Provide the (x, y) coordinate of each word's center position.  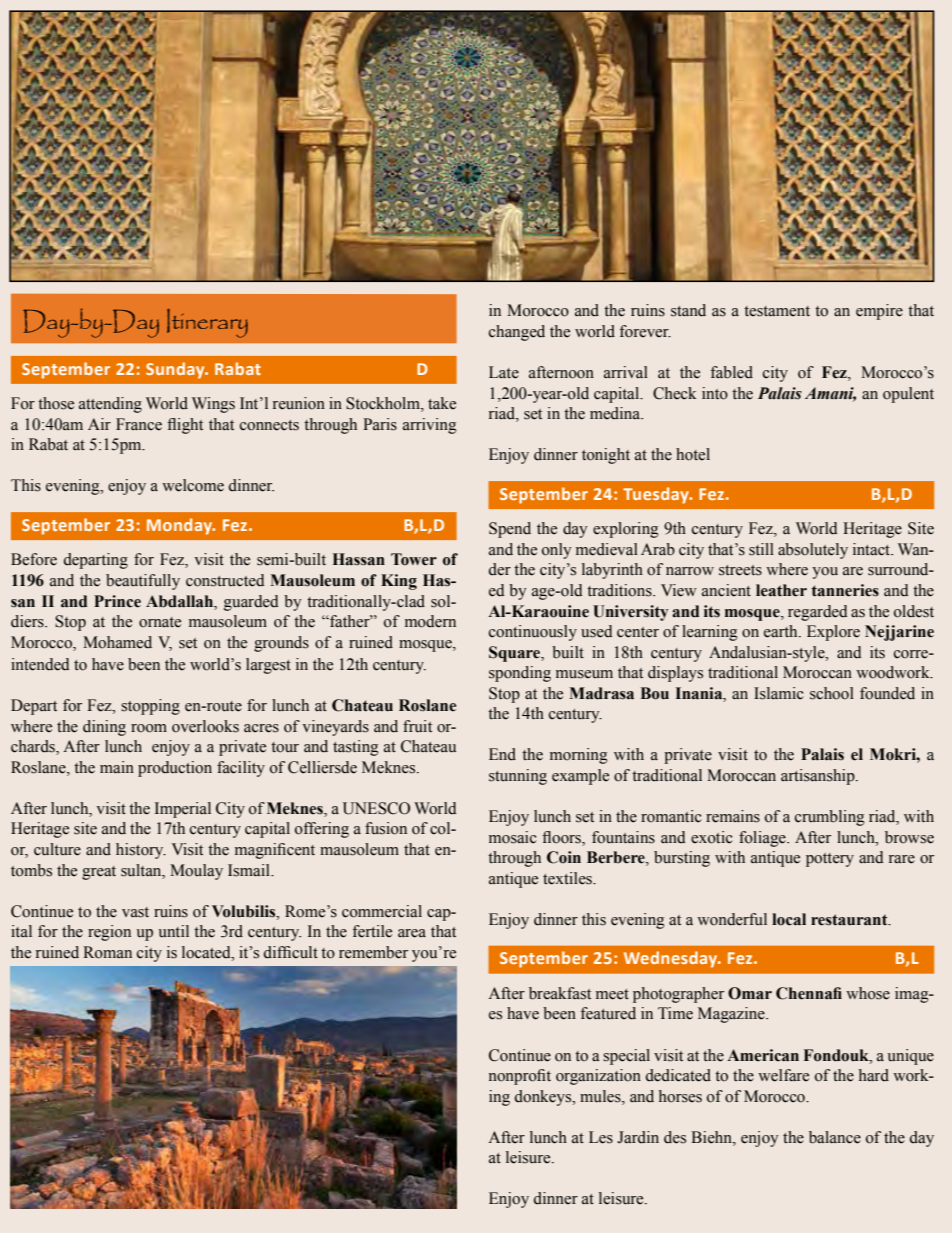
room (149, 728)
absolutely (813, 551)
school (832, 693)
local (789, 919)
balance (835, 1137)
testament (777, 311)
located (207, 952)
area (412, 933)
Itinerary (207, 323)
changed (517, 333)
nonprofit (520, 1077)
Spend (510, 530)
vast (135, 912)
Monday (181, 526)
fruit (417, 726)
